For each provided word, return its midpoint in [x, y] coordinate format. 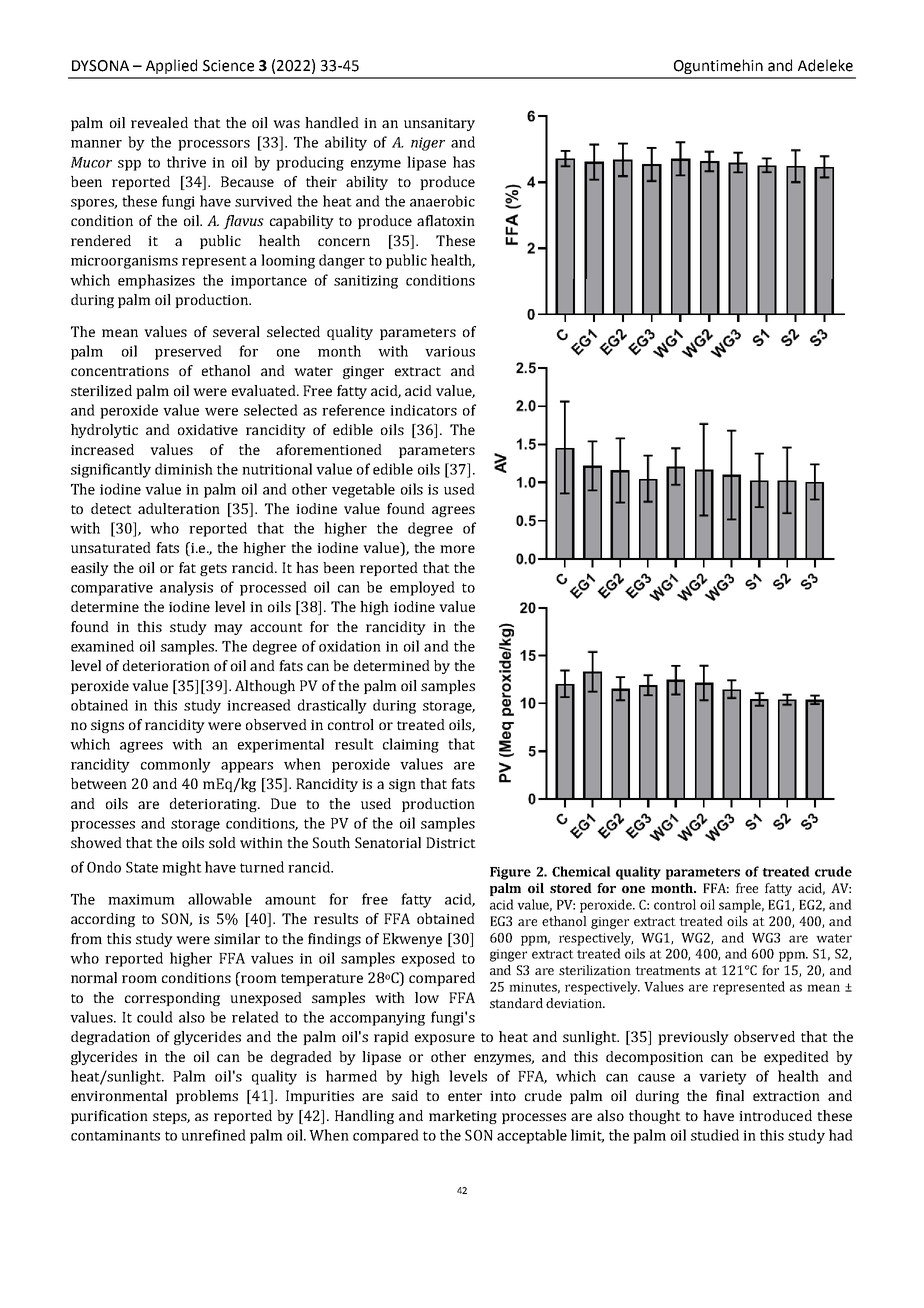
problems [207, 1097]
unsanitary [439, 124]
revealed [159, 122]
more [457, 549]
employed [422, 588]
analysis [186, 588]
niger [428, 144]
